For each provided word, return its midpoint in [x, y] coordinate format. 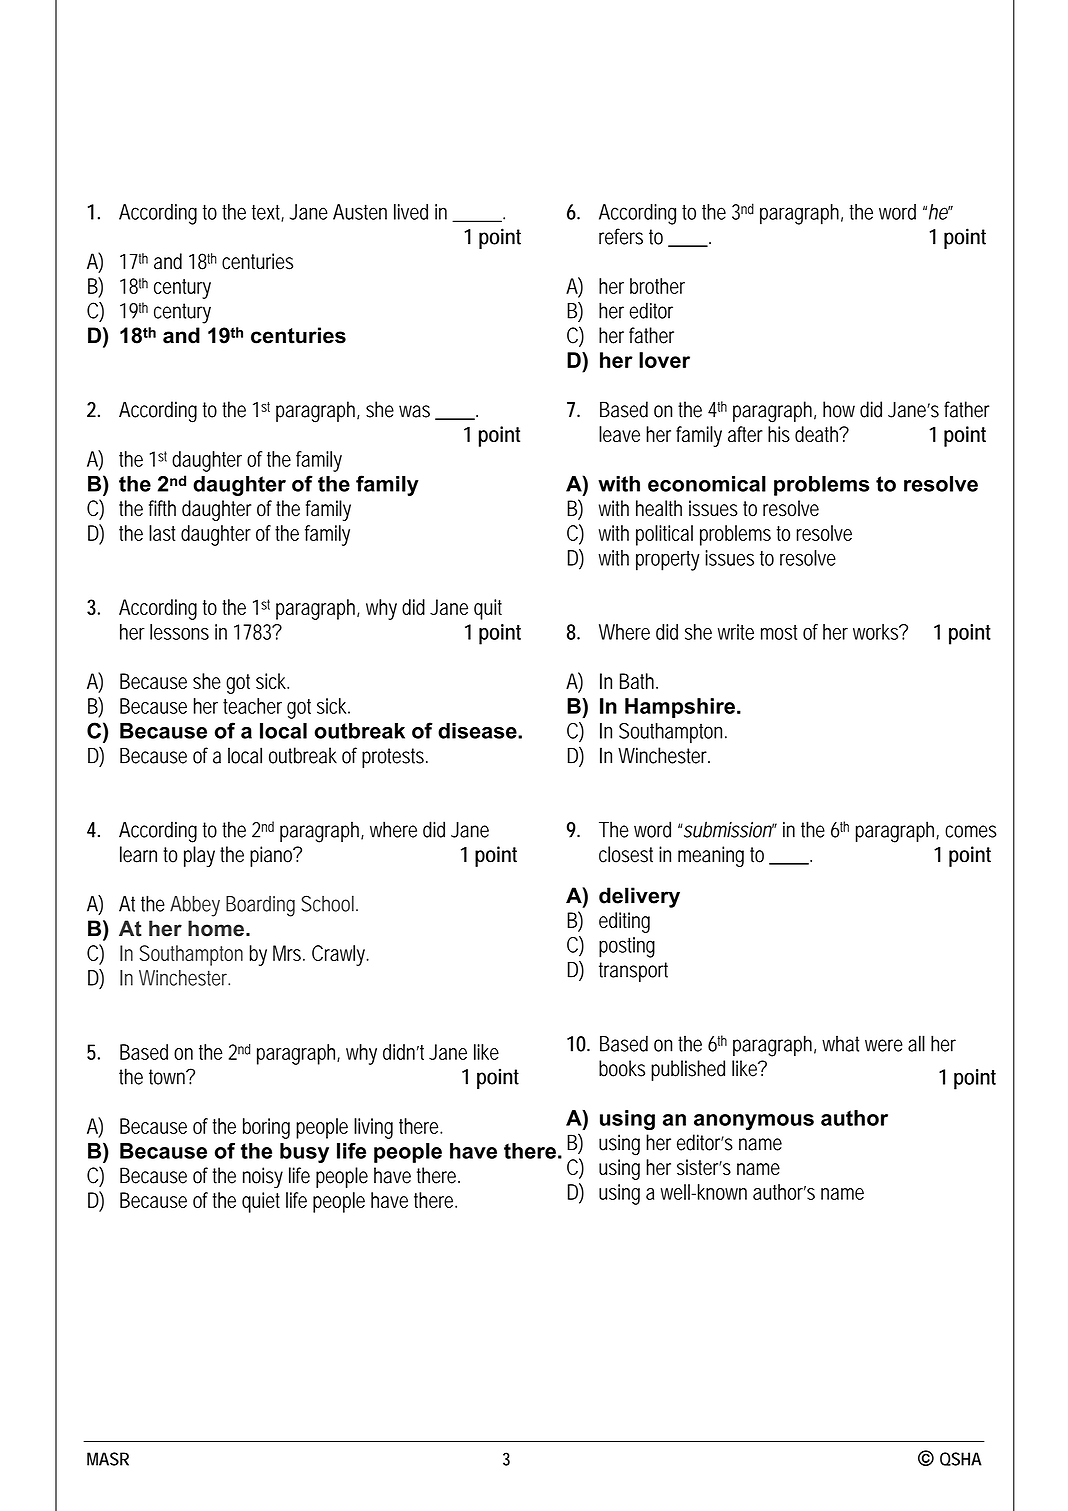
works [877, 632]
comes [971, 831]
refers [621, 236]
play [199, 856]
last [162, 533]
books [622, 1068]
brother [657, 286]
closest [626, 854]
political [664, 535]
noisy [263, 1177]
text [268, 213]
